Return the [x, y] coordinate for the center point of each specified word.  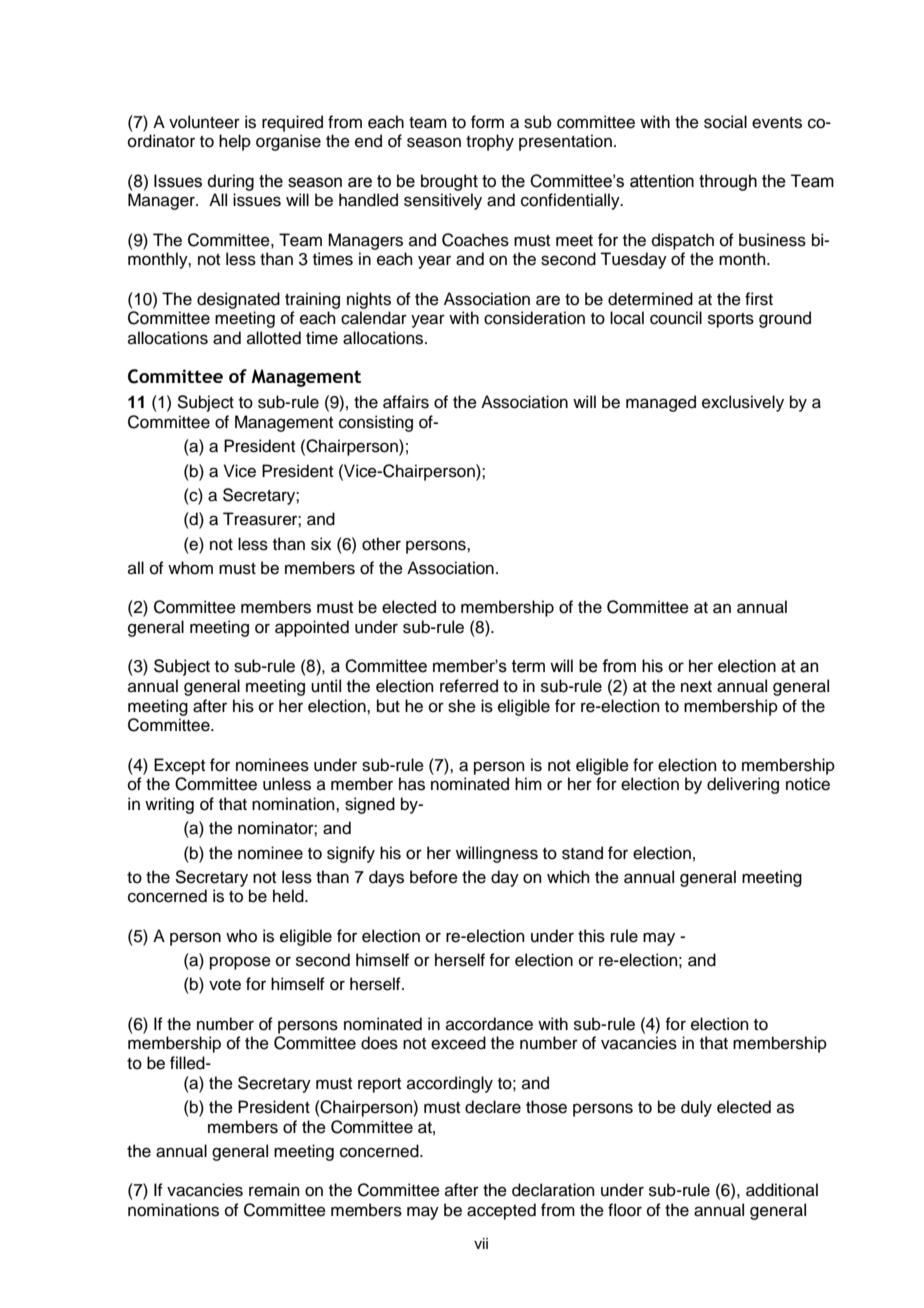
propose [240, 963]
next [696, 687]
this [591, 936]
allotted [274, 338]
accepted [501, 1211]
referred [469, 686]
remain [274, 1190]
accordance [489, 1024]
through [728, 182]
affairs [406, 402]
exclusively [743, 403]
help [235, 142]
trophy [490, 142]
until [326, 686]
